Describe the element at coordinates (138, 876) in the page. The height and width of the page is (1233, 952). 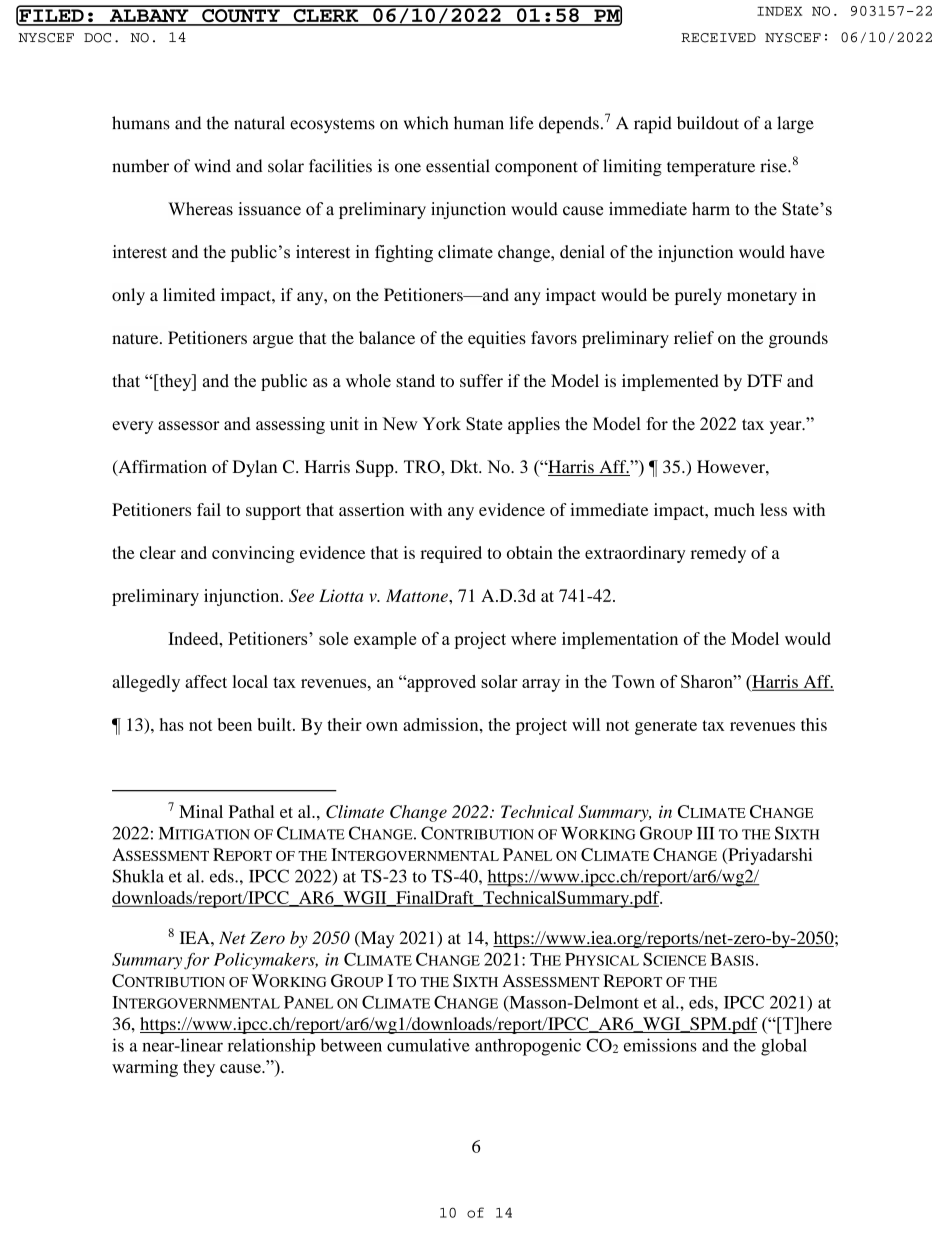
I see `Shukla` at that location.
